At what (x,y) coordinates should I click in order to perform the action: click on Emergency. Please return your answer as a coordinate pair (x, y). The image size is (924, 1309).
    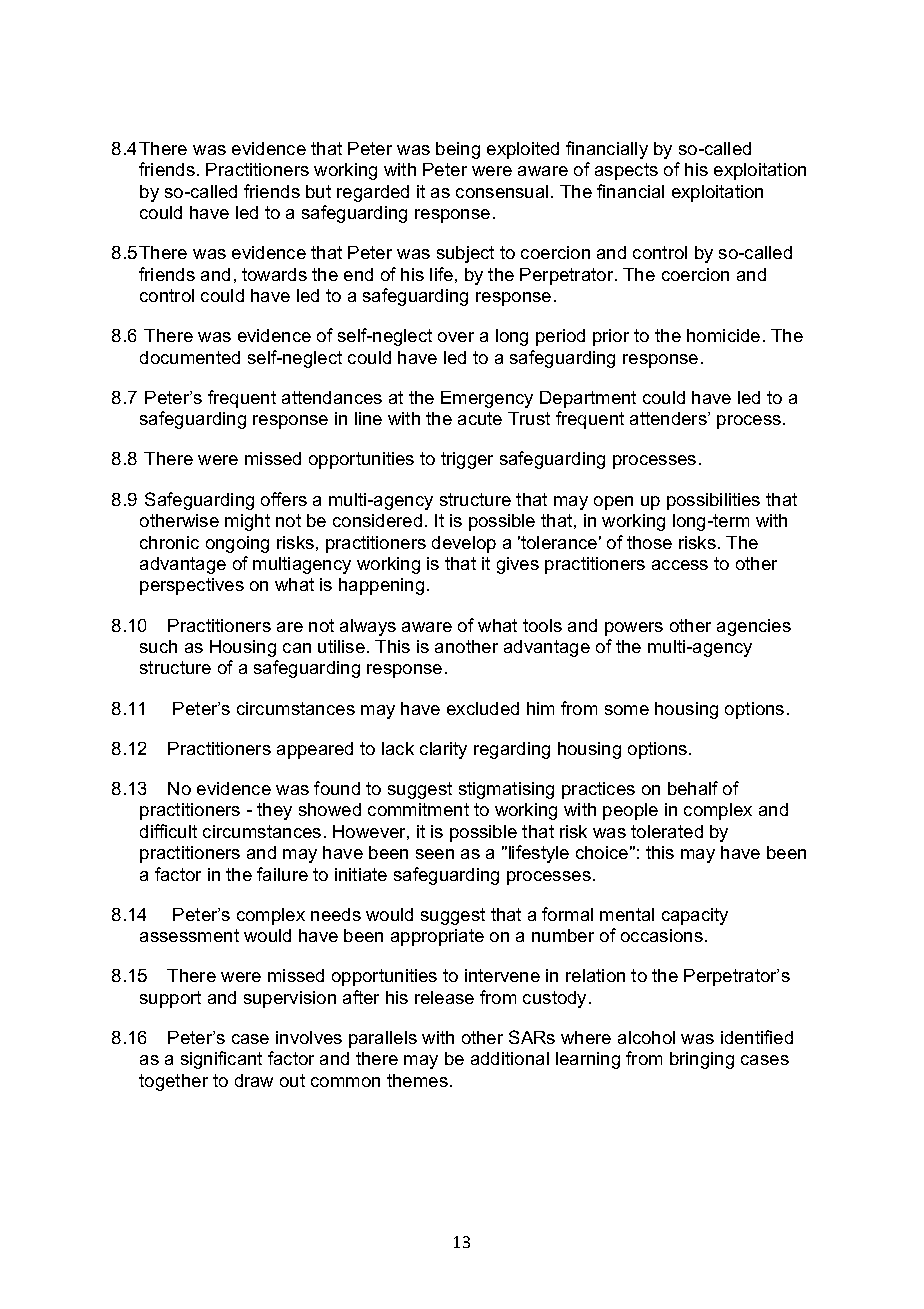
    Looking at the image, I should click on (487, 399).
